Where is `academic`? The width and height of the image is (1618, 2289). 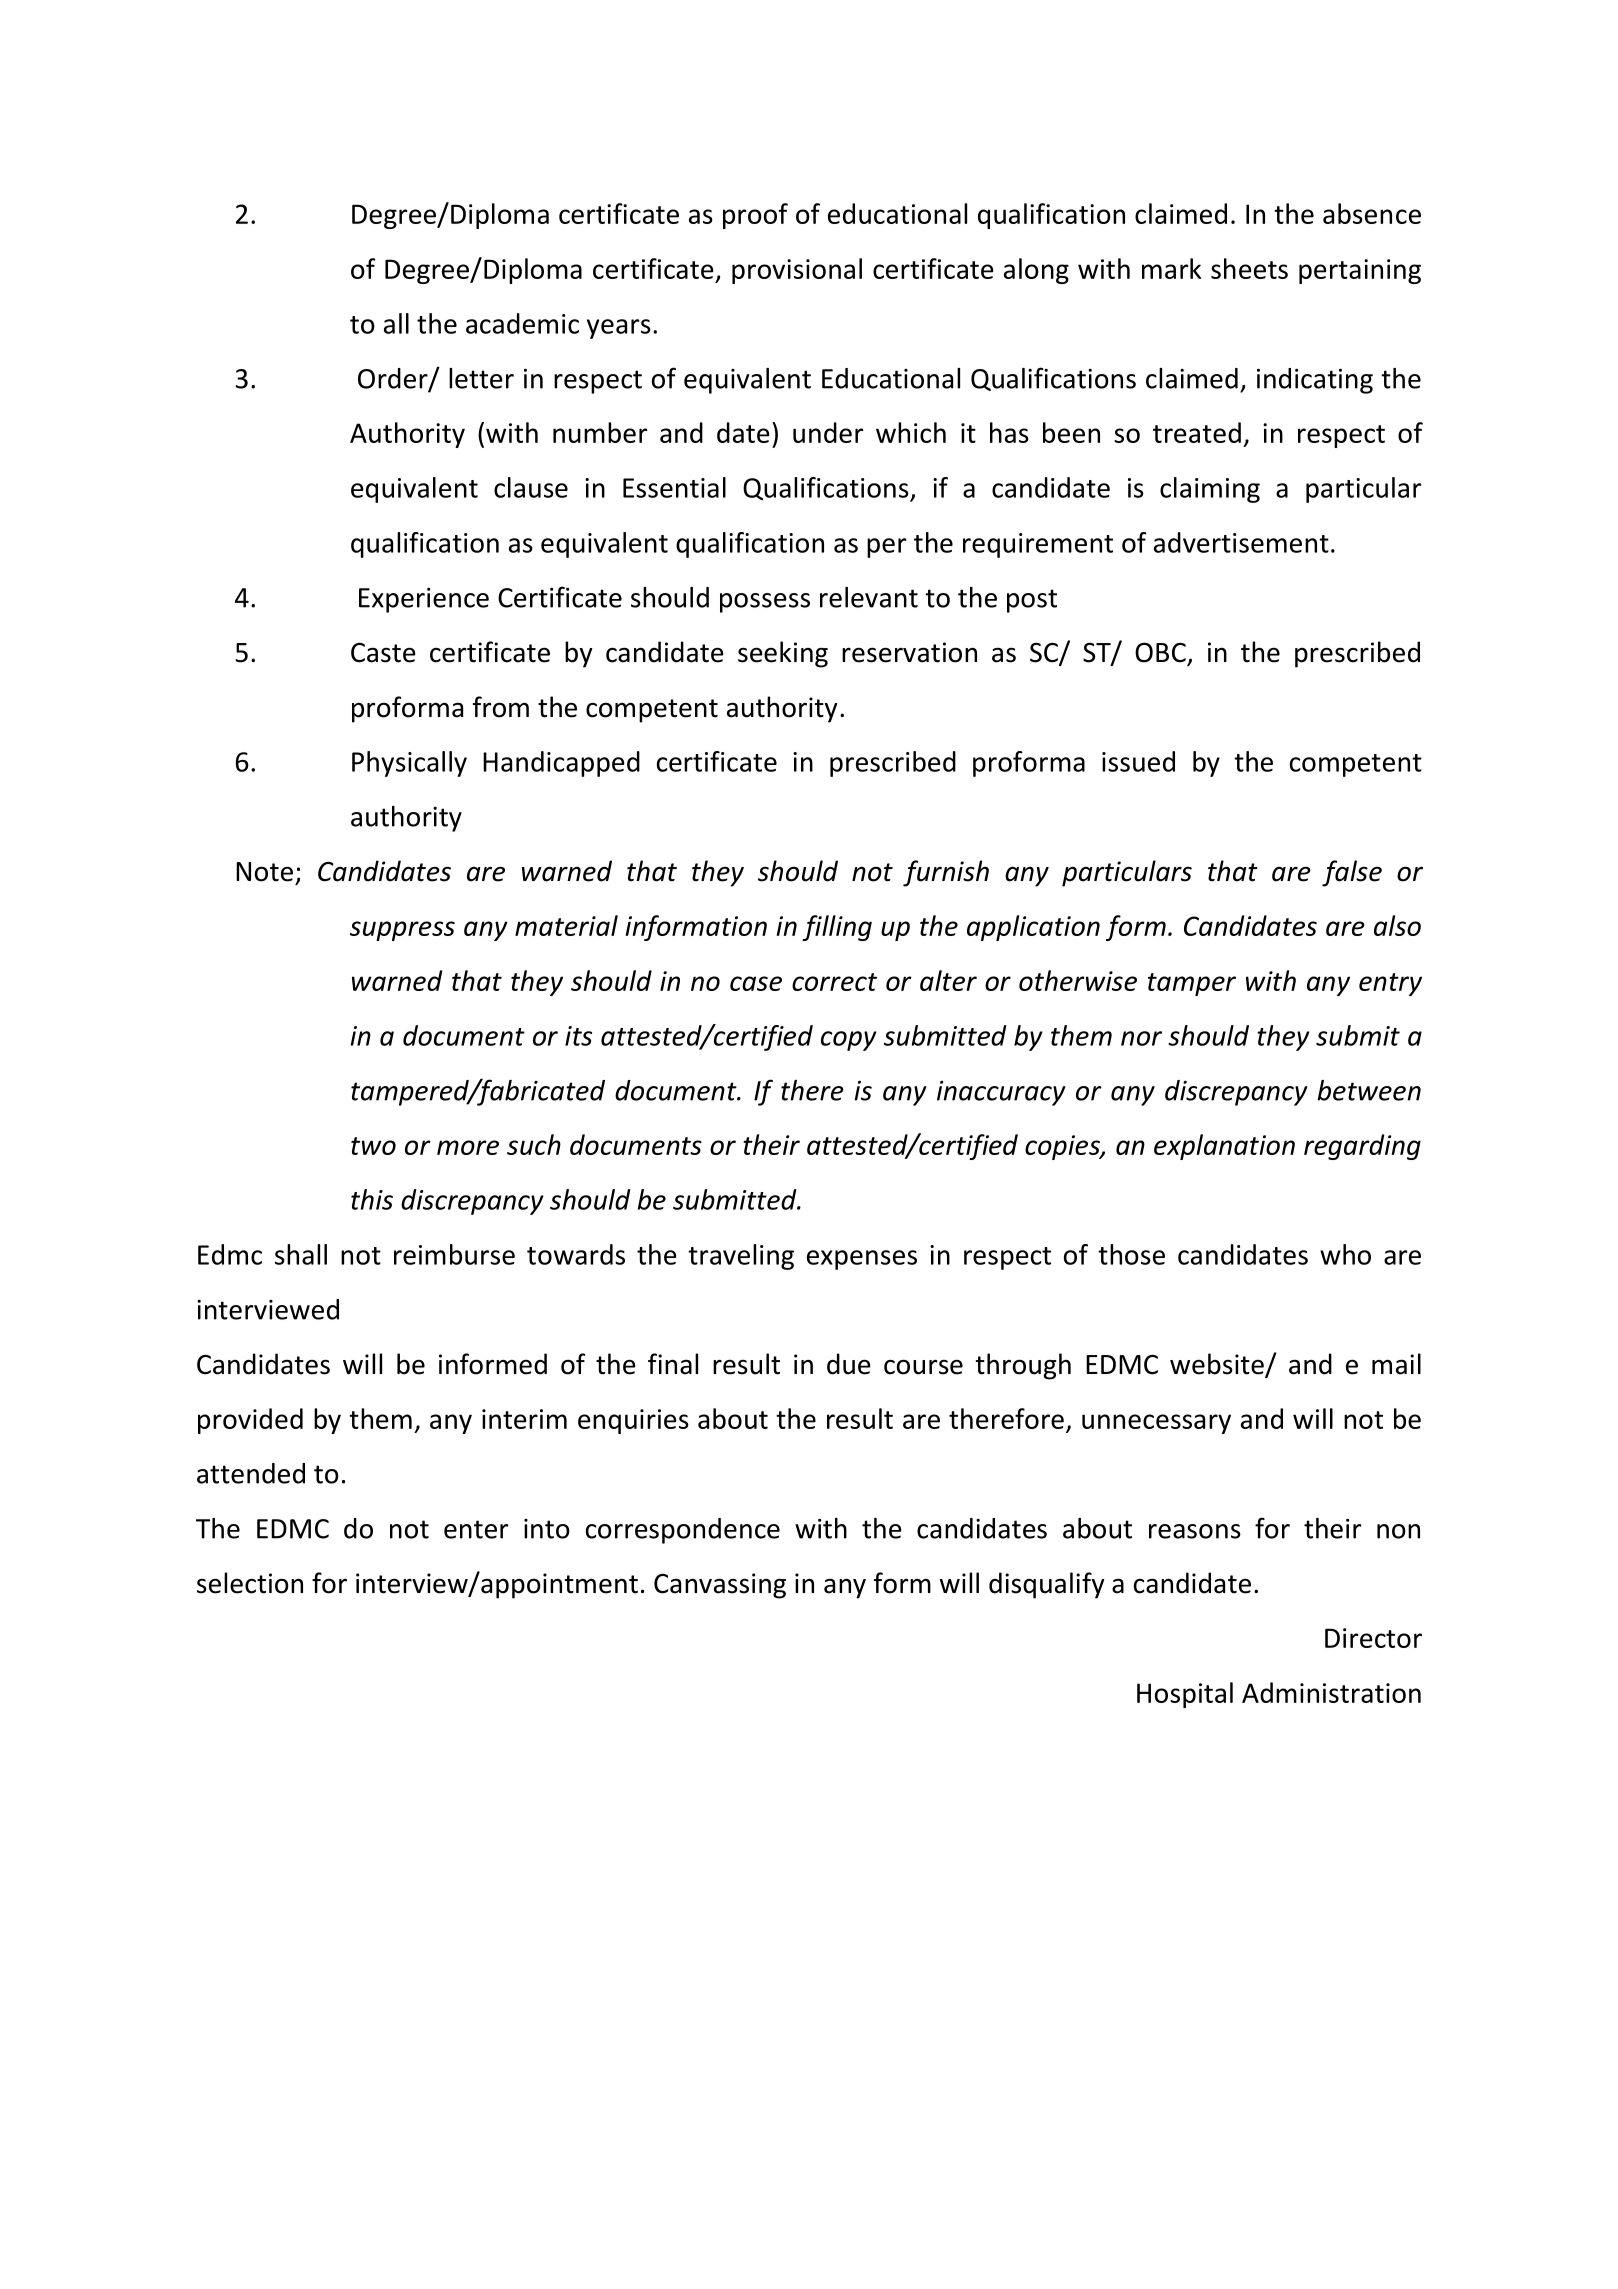
academic is located at coordinates (522, 323).
